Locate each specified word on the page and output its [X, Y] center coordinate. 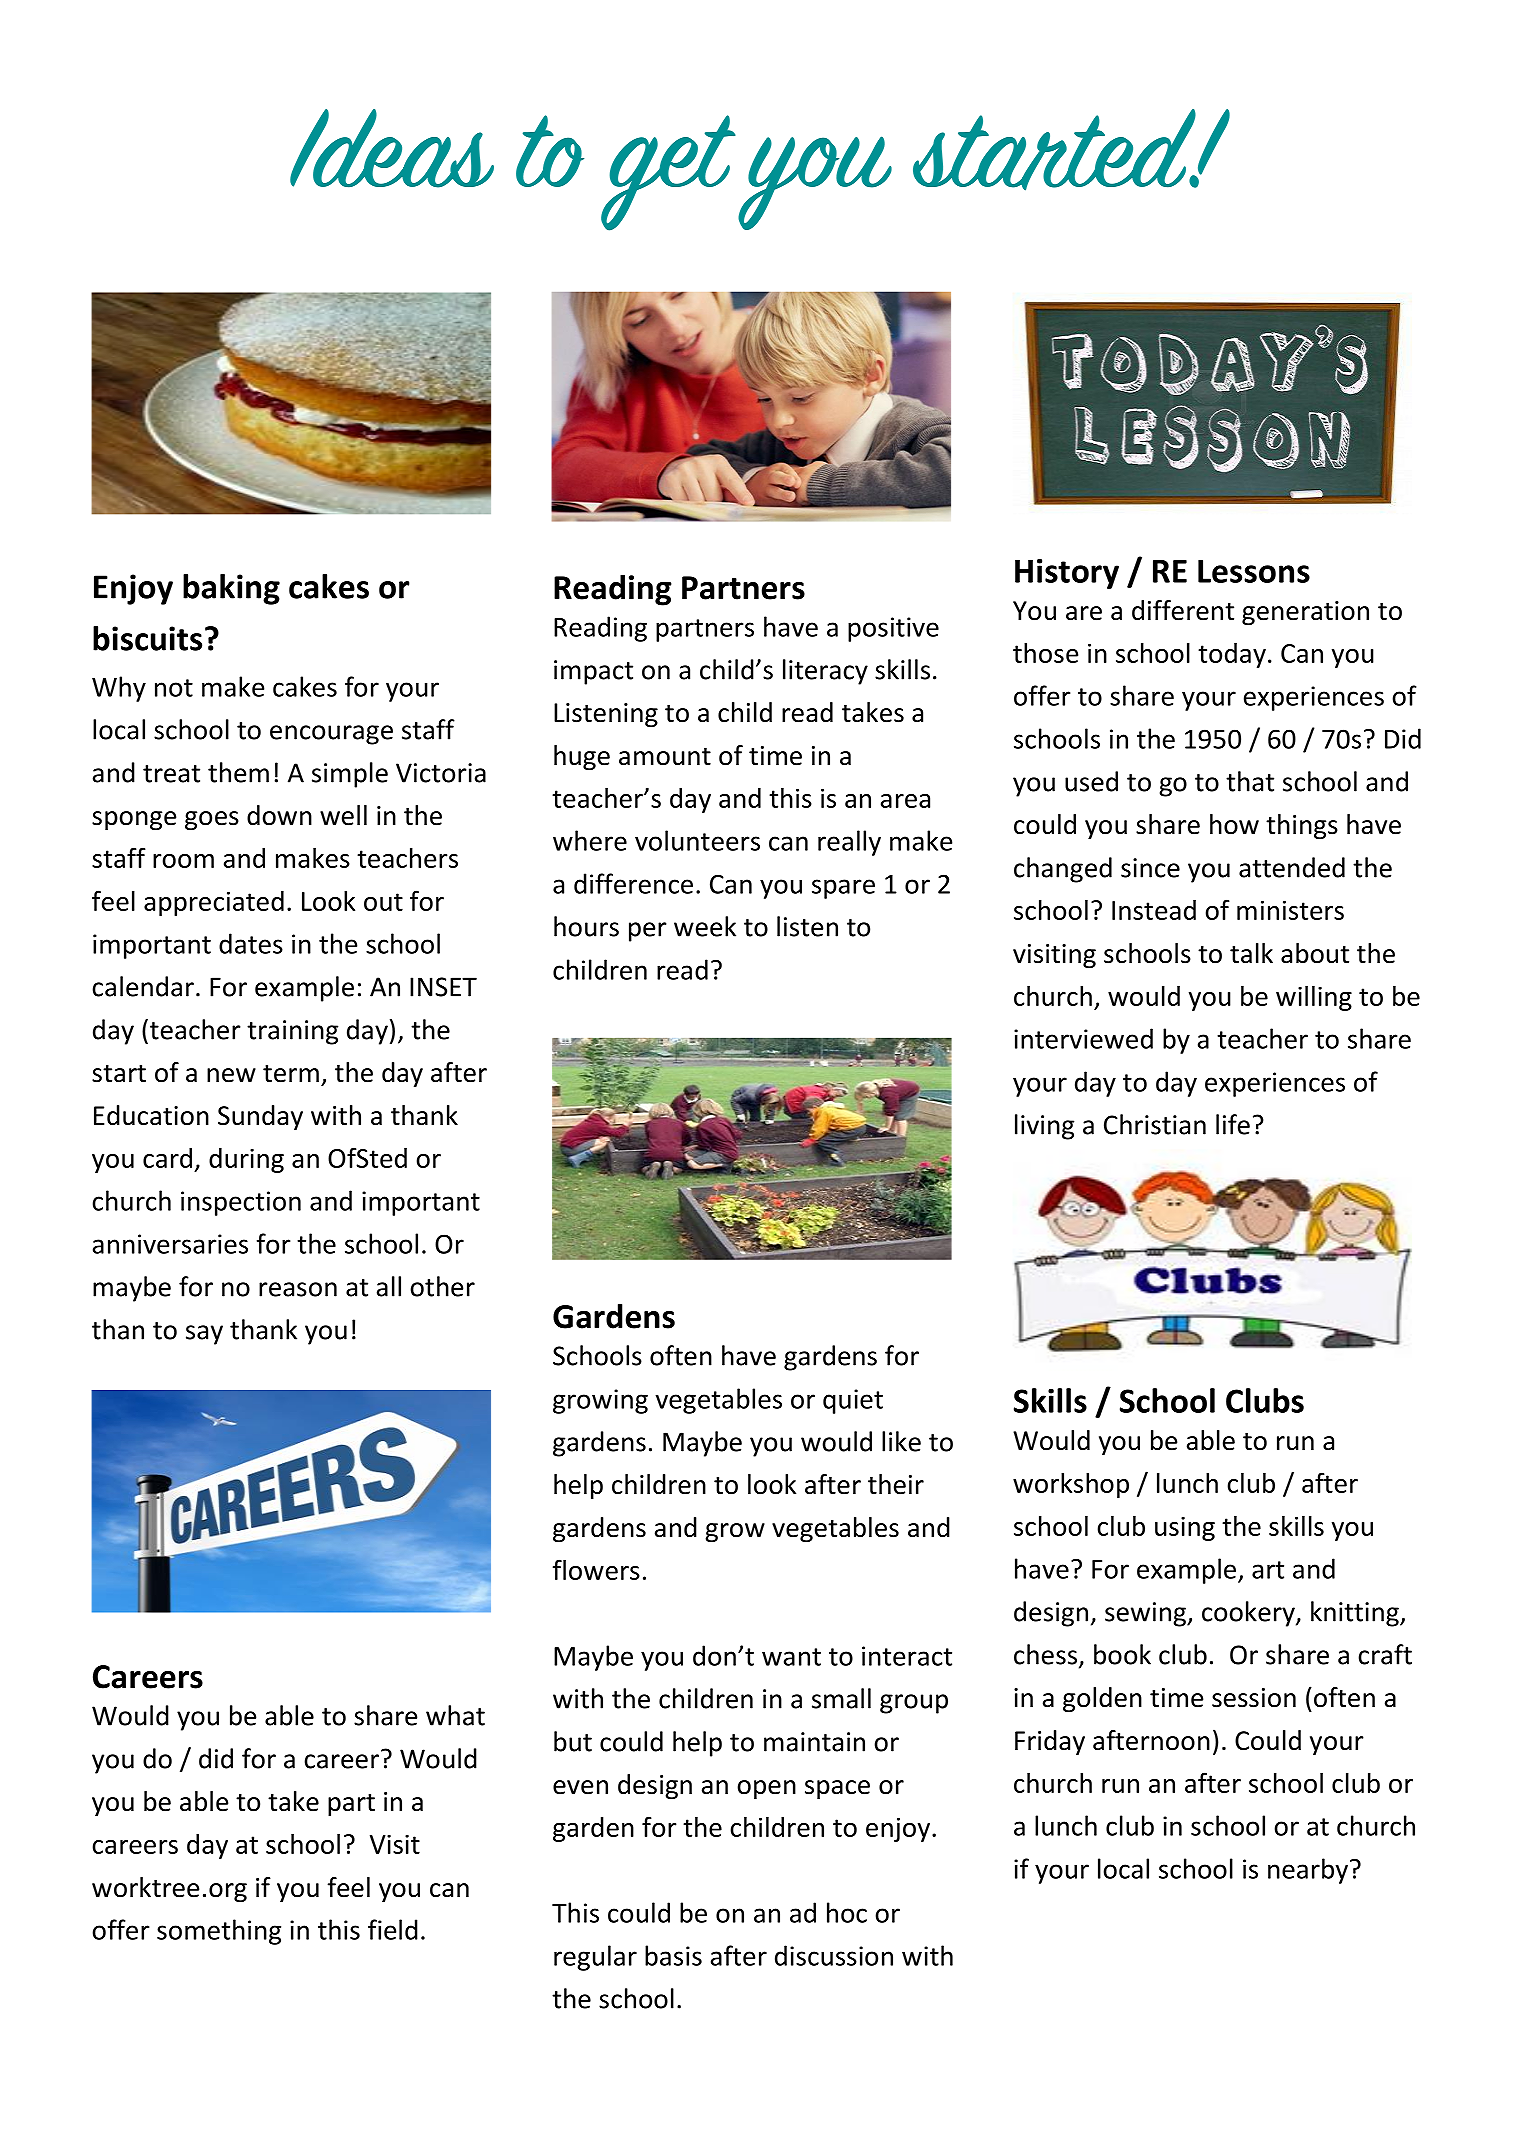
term [291, 1074]
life [1233, 1124]
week [705, 926]
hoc [847, 1912]
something [219, 1932]
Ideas [392, 148]
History [1067, 574]
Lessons [1254, 571]
